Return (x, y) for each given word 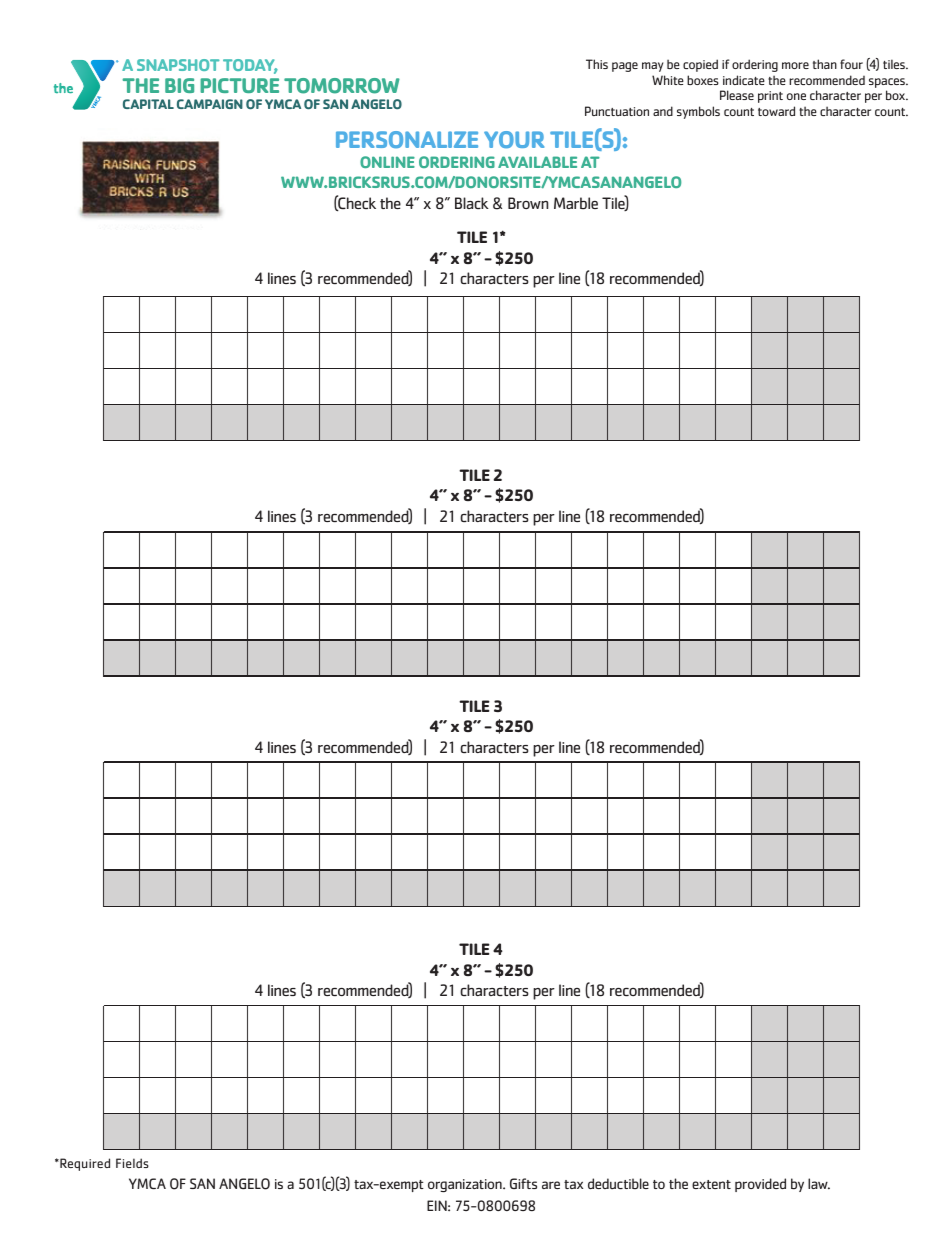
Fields (132, 1163)
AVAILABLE (537, 162)
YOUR (514, 139)
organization (466, 1185)
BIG (179, 85)
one (796, 96)
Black (472, 203)
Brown (528, 203)
